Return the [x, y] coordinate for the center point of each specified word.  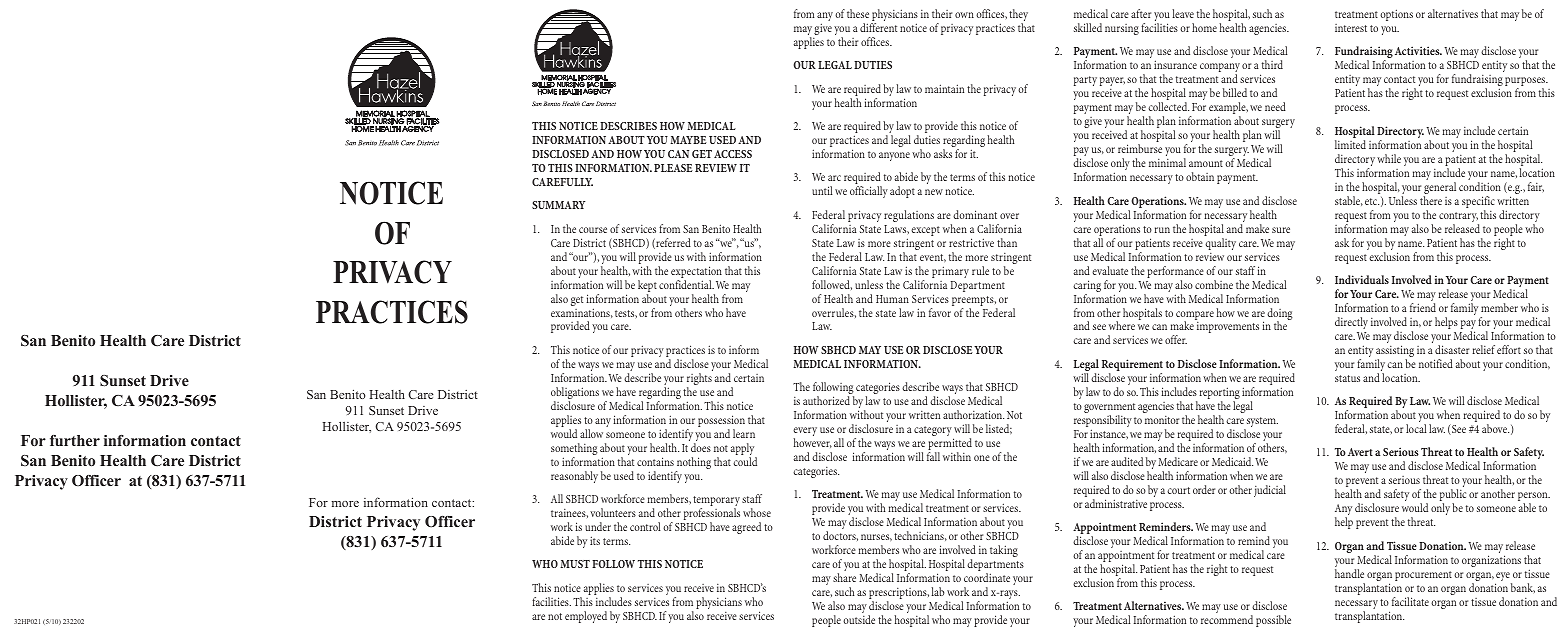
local [1416, 428]
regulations [909, 216]
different [878, 27]
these [858, 13]
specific [1478, 203]
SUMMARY [558, 205]
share [844, 577]
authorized [826, 400]
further [75, 440]
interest [1351, 28]
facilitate [1410, 601]
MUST [575, 564]
